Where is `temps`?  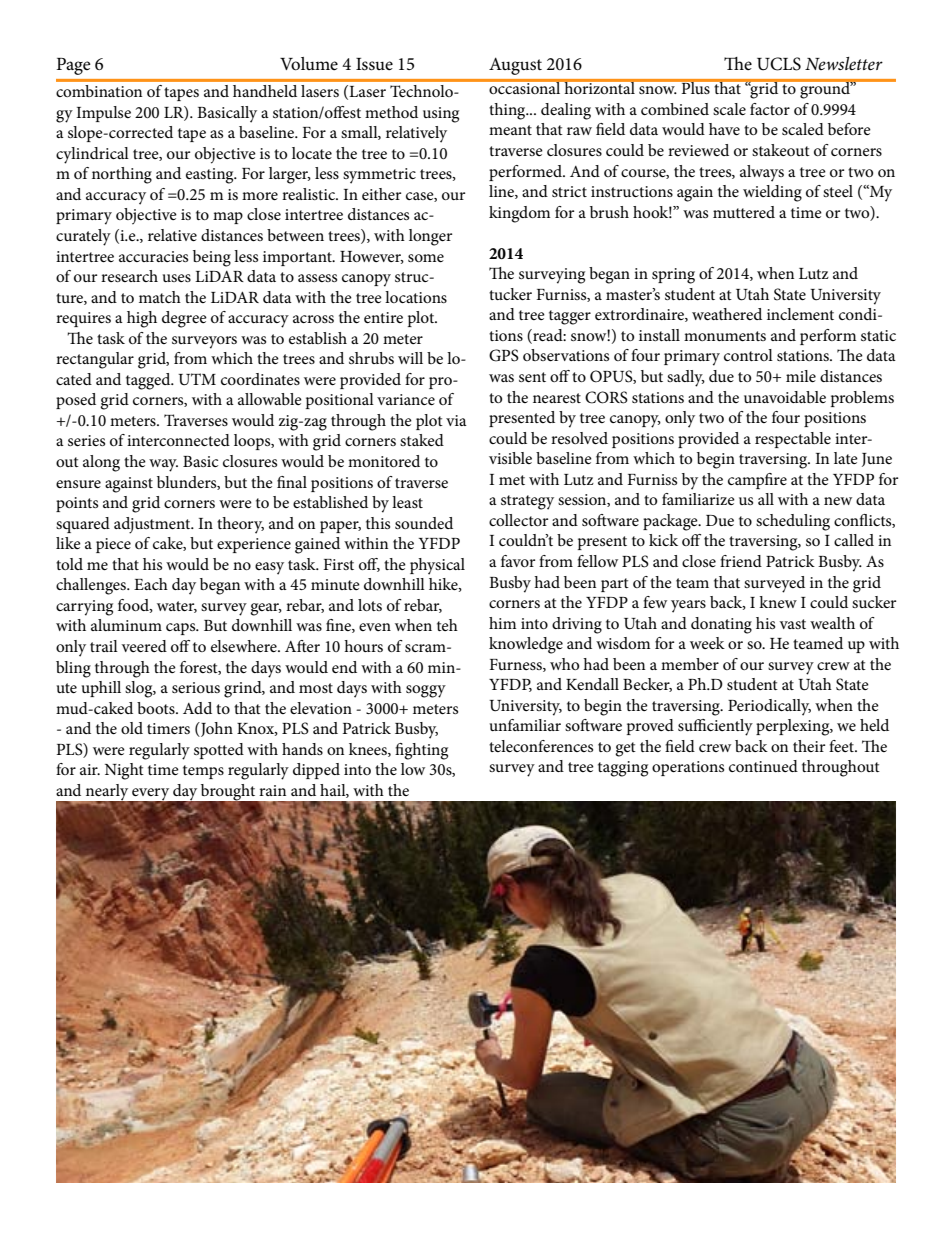 temps is located at coordinates (203, 772).
